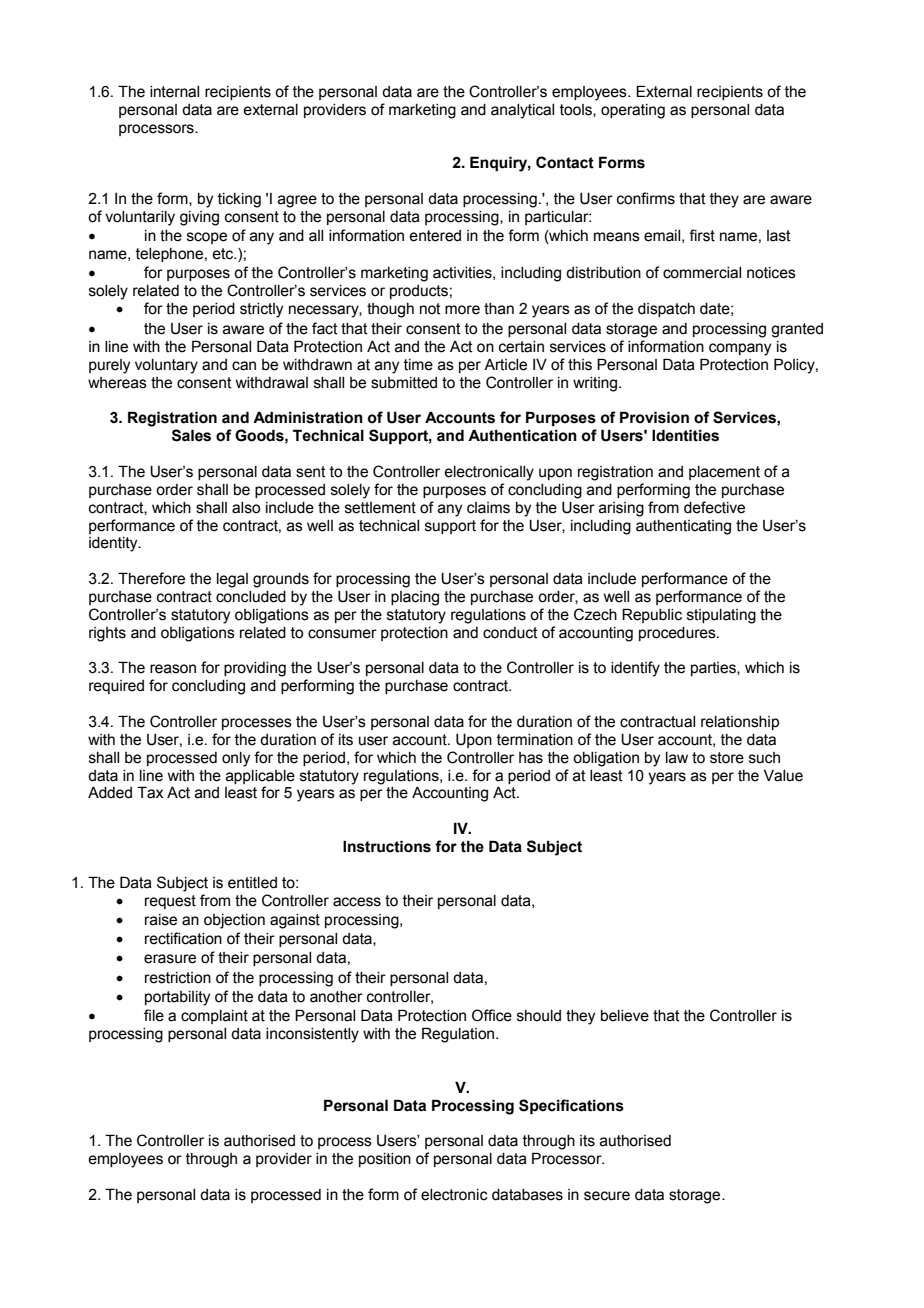 This screenshot has width=924, height=1308. I want to click on parties, so click(714, 669).
